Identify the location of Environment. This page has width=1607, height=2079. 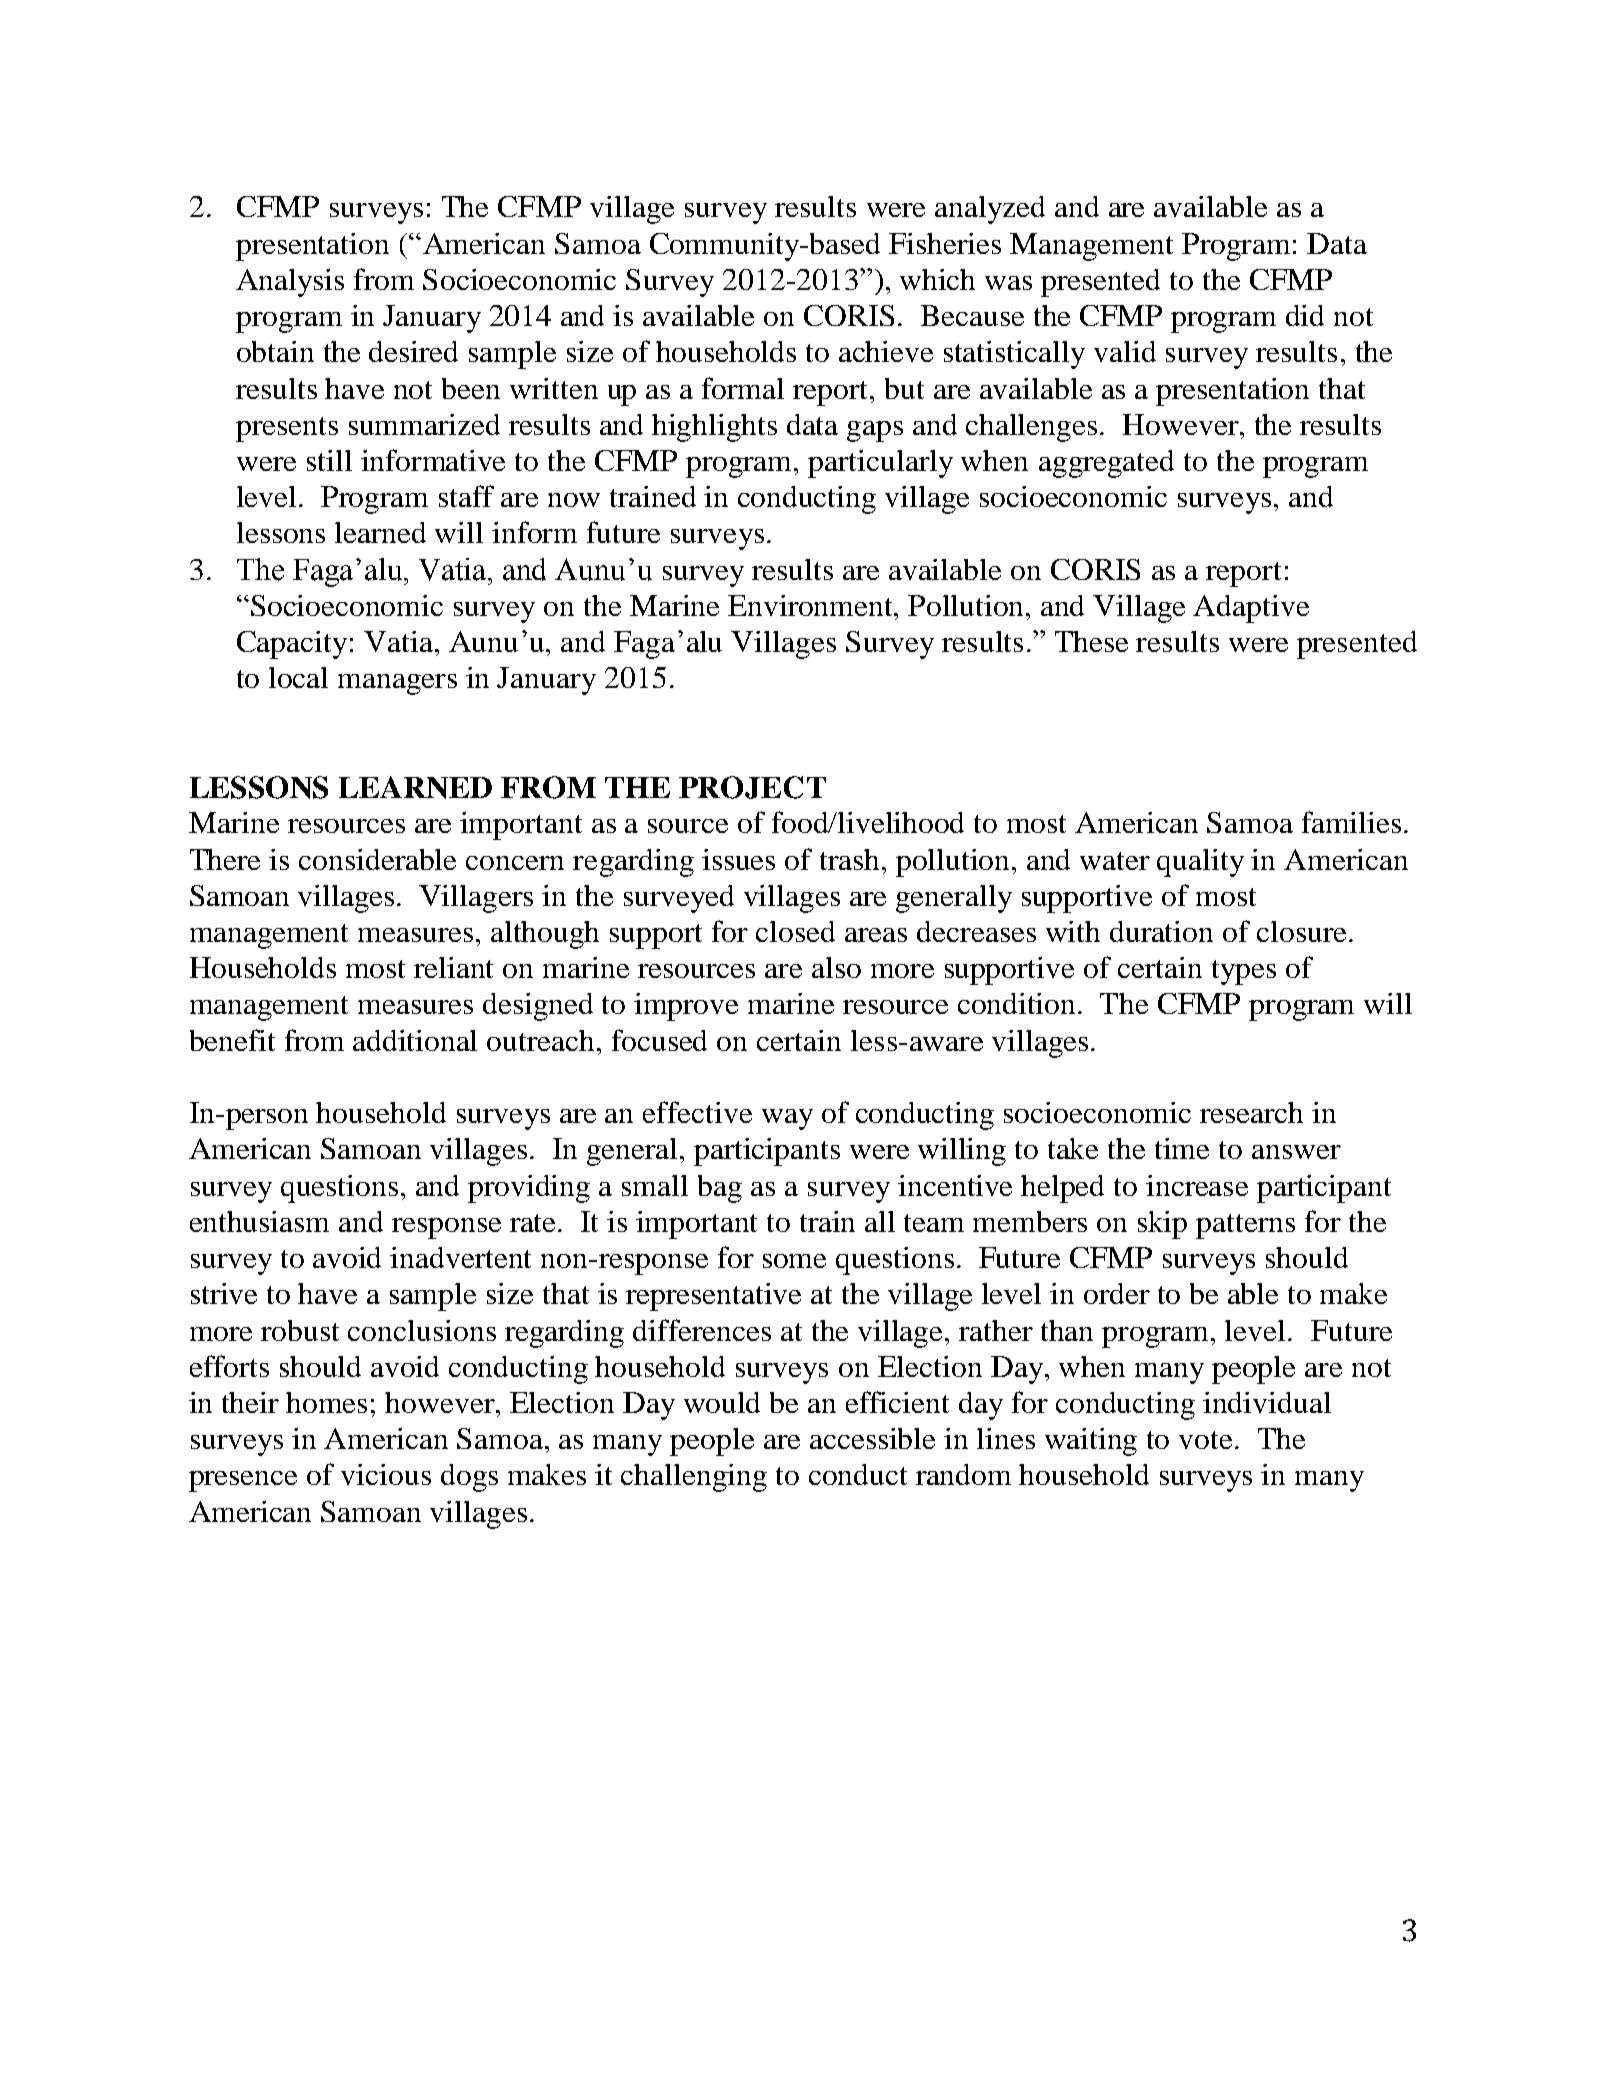
(812, 605).
